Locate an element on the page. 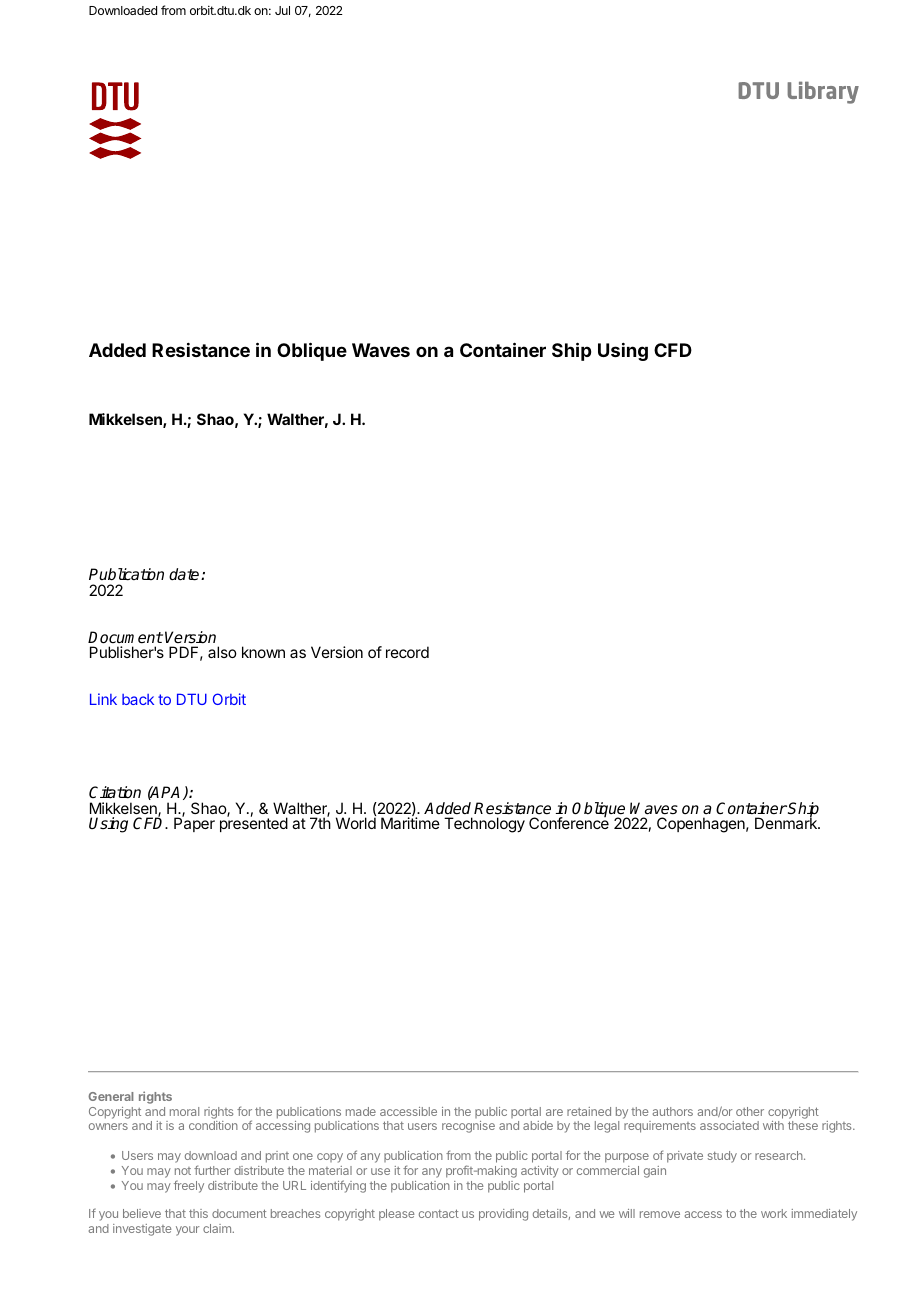 Image resolution: width=924 pixels, height=1308 pixels. back is located at coordinates (138, 699).
